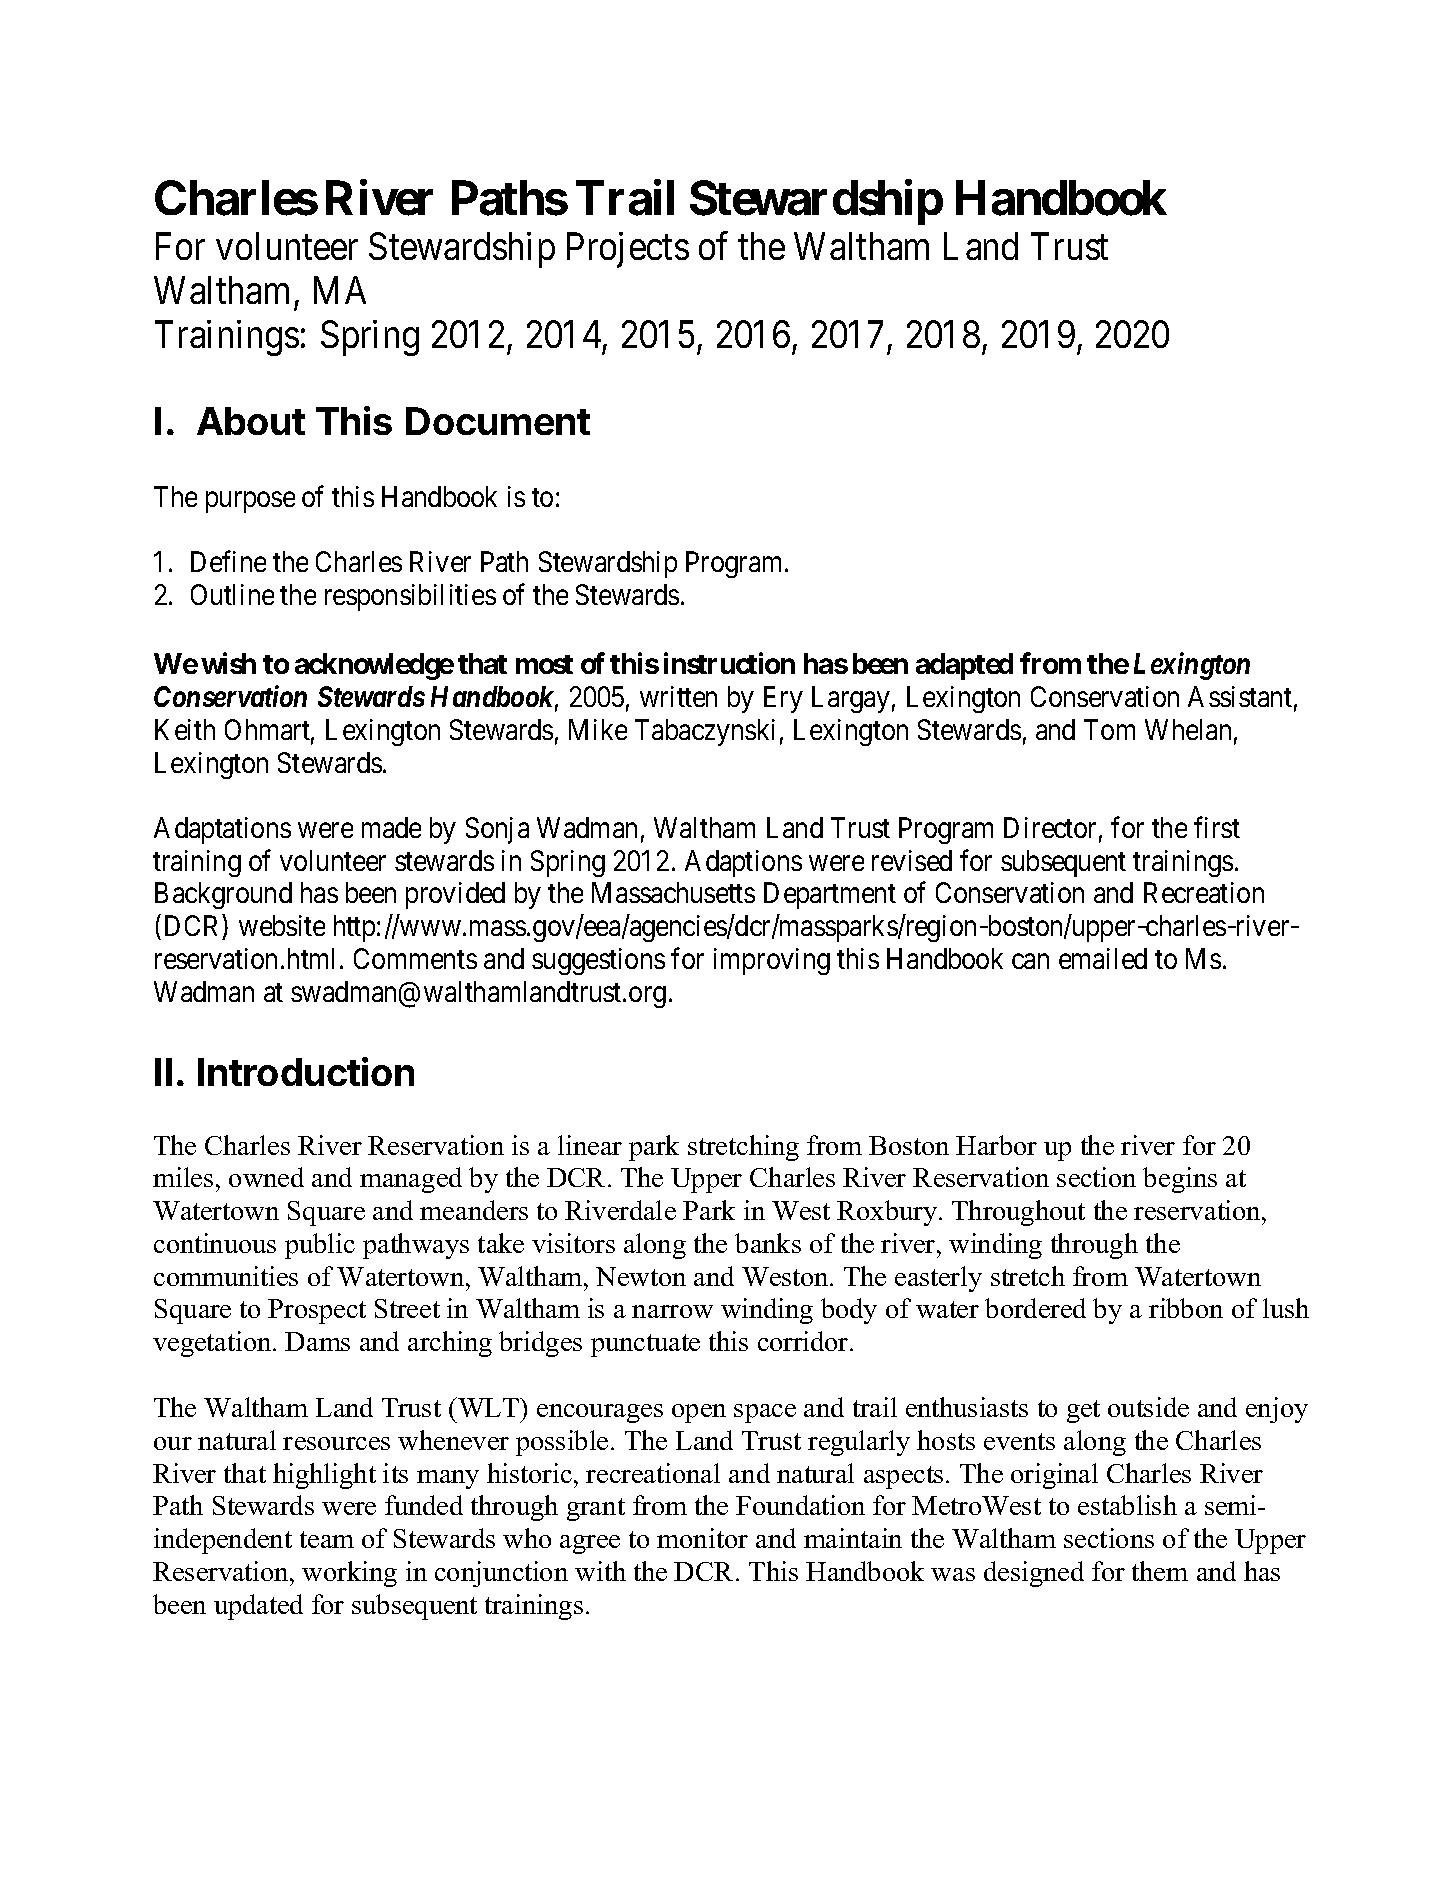 This screenshot has width=1451, height=1878. I want to click on About, so click(251, 421).
